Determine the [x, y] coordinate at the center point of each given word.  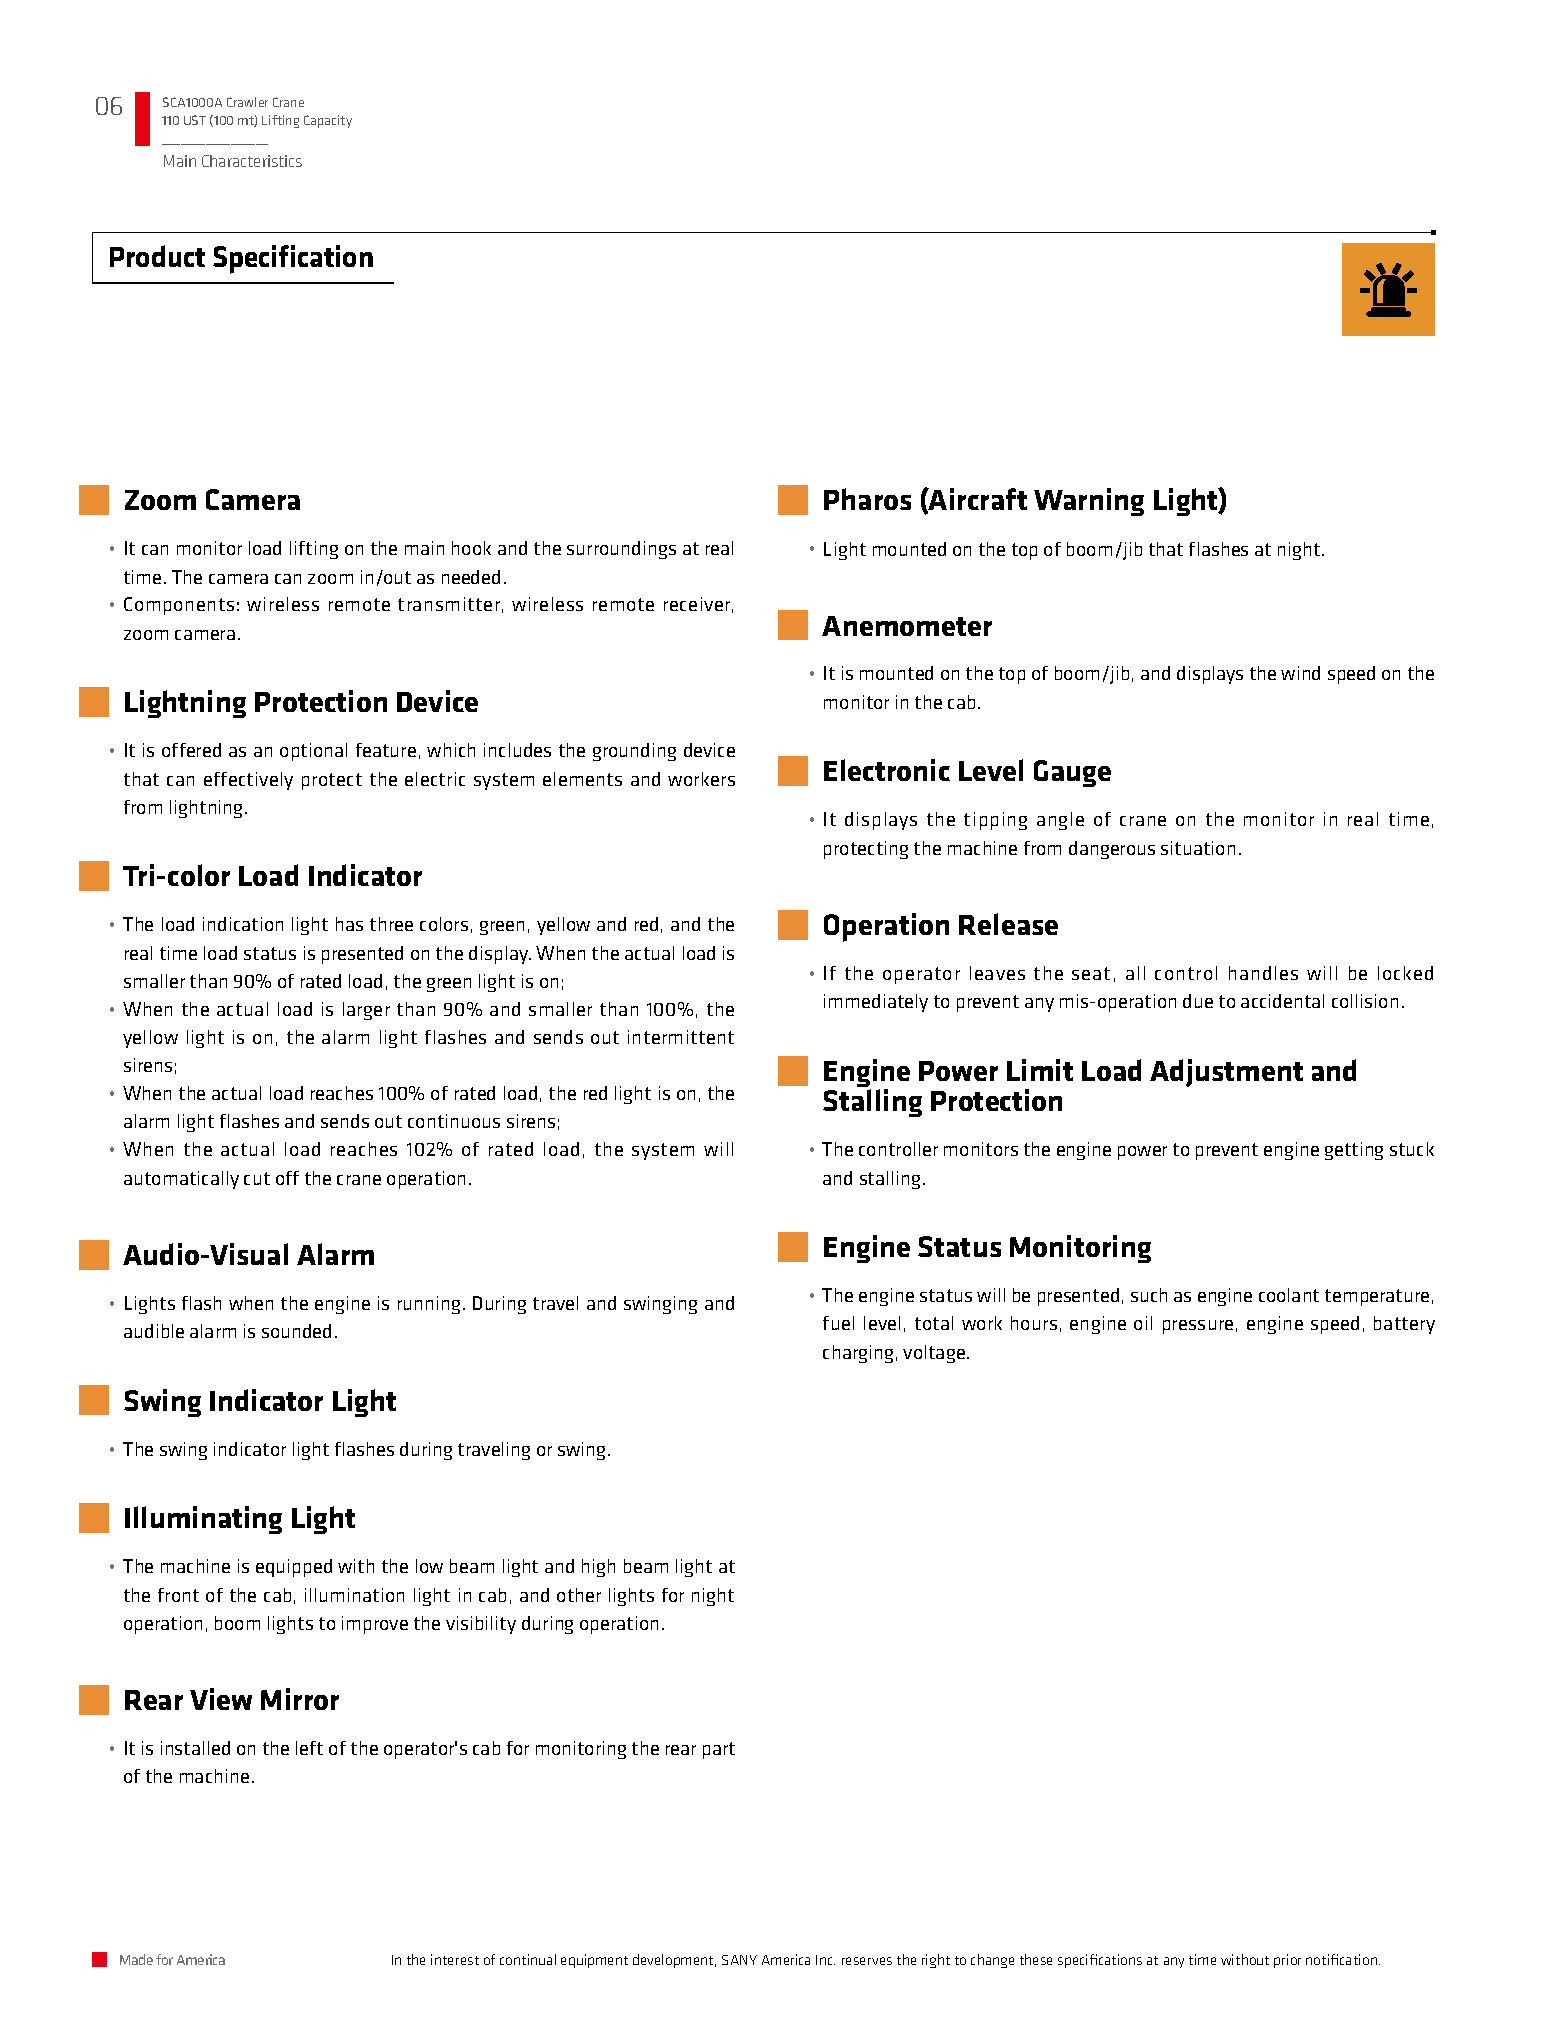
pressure [1198, 1327]
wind [1300, 673]
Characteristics [252, 161]
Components [179, 606]
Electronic [887, 770]
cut [257, 1178]
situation [1198, 848]
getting [1354, 1151]
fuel [838, 1323]
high [598, 1568]
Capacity [328, 121]
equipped [294, 1568]
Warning [1089, 502]
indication [243, 924]
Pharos [867, 499]
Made [136, 1959]
